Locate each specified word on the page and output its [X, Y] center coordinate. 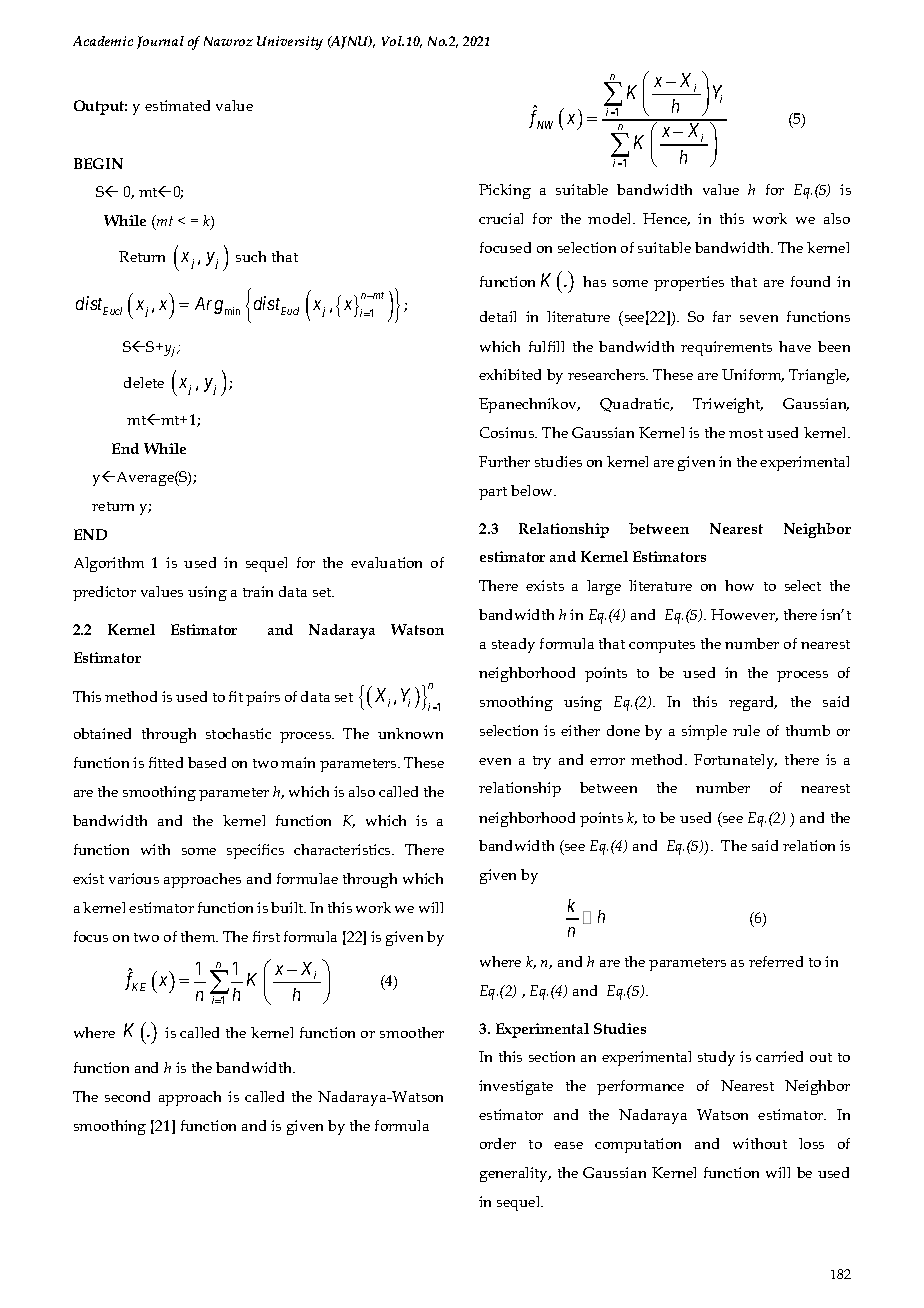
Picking [505, 191]
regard [753, 703]
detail [498, 316]
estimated [177, 105]
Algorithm [109, 564]
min [232, 311]
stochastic [238, 733]
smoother [412, 1032]
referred [776, 961]
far [722, 316]
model [611, 218]
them [199, 936]
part [493, 493]
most [746, 433]
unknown [410, 733]
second [127, 1096]
